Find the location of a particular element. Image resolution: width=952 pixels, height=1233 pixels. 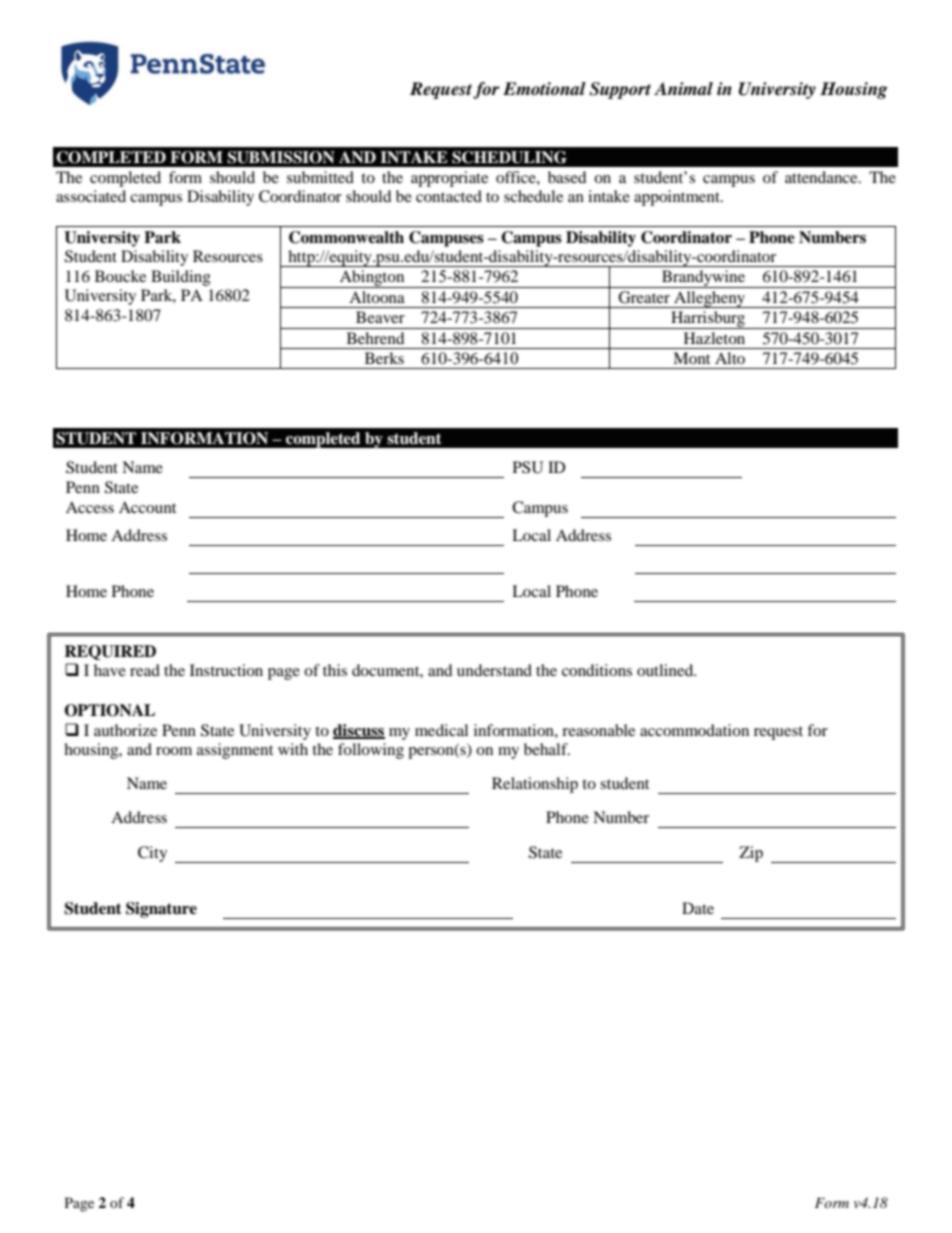

Signature is located at coordinates (161, 910).
